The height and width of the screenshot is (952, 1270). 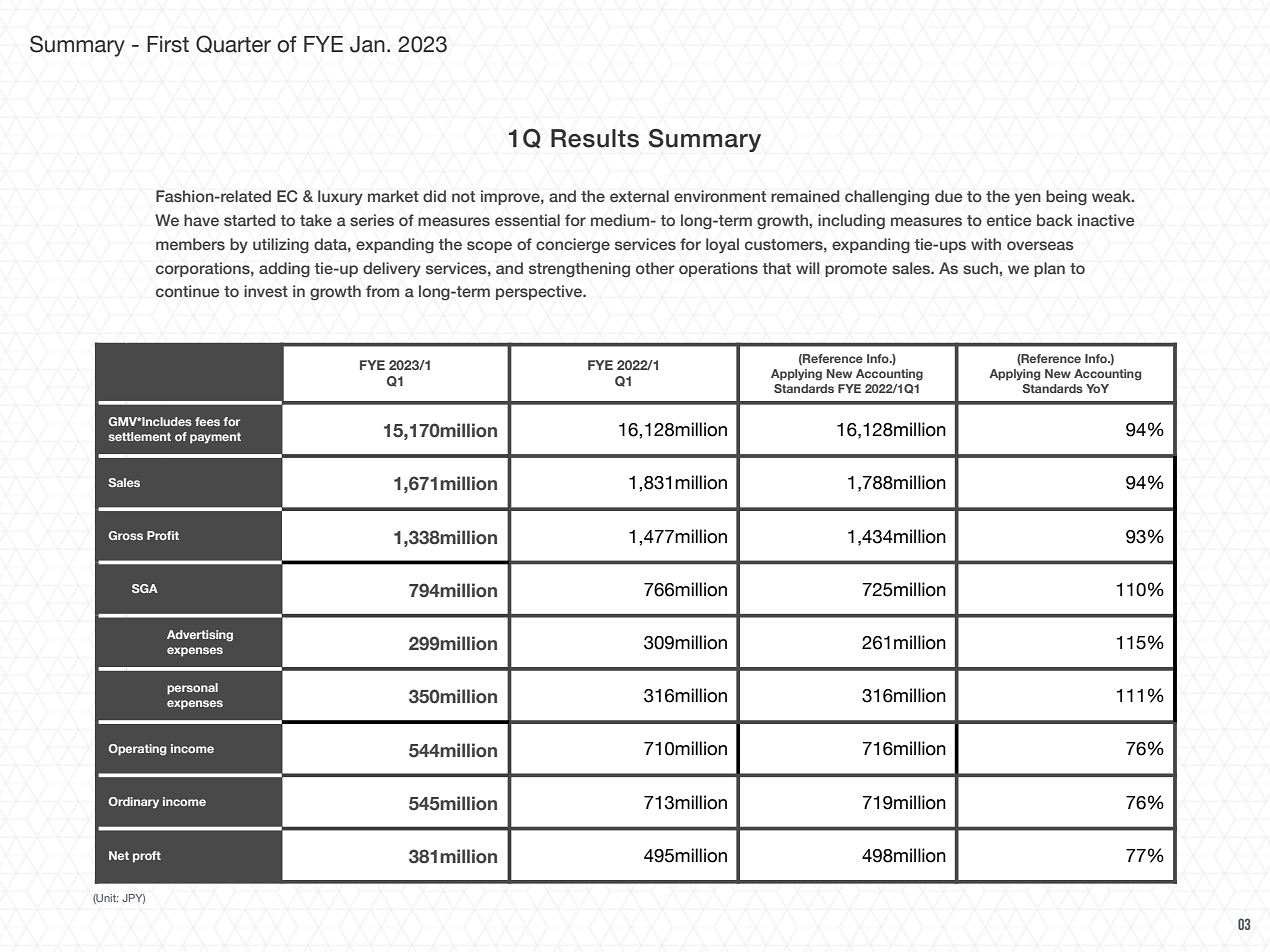 I want to click on plan, so click(x=1049, y=269).
